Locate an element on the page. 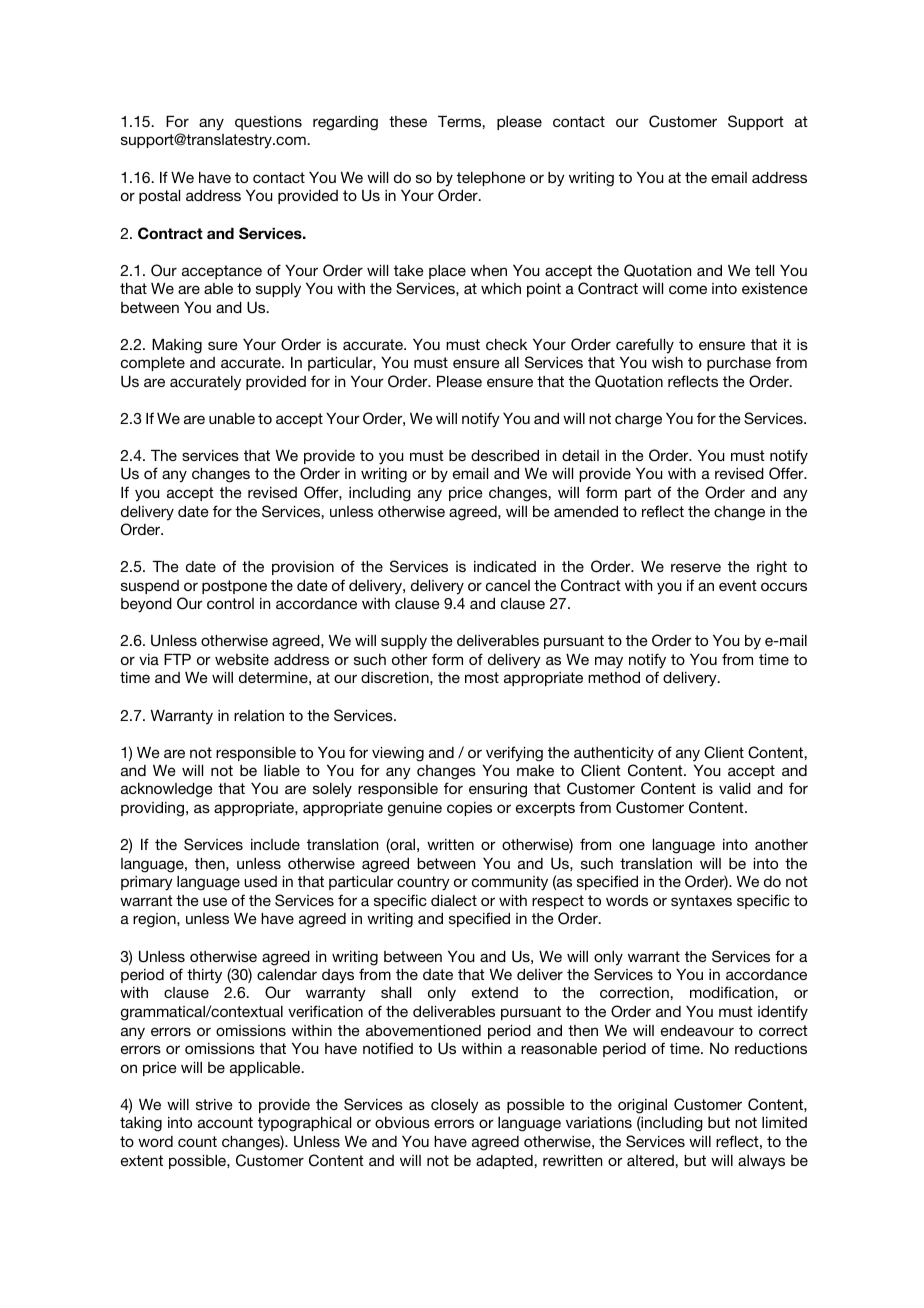 The width and height of the page is (924, 1308). website is located at coordinates (242, 659).
